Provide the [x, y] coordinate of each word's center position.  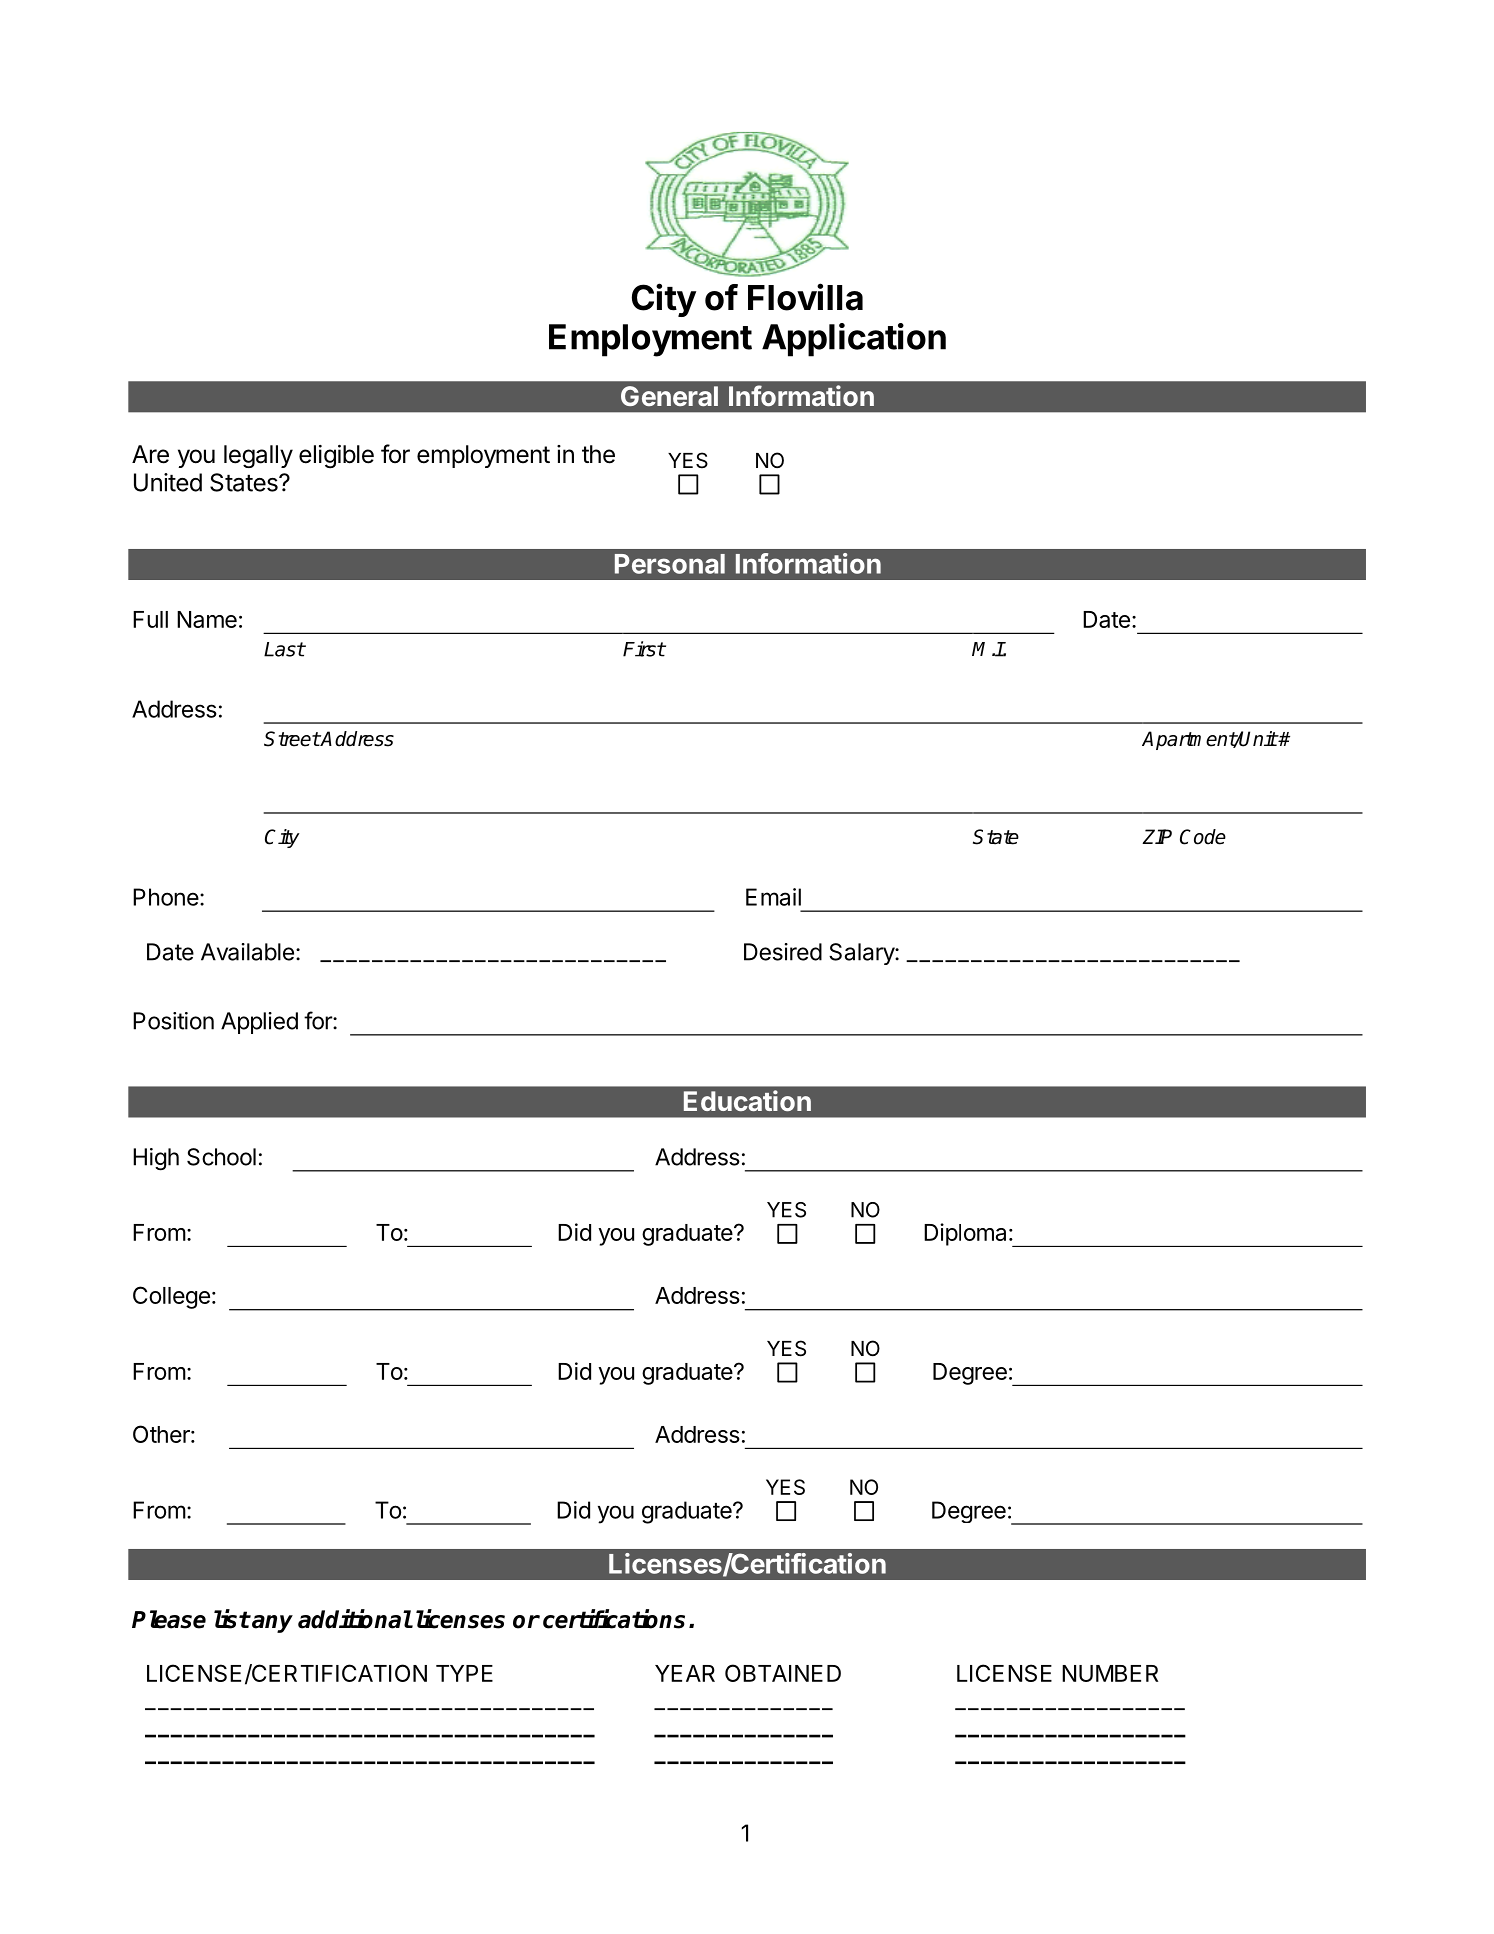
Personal [670, 564]
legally [258, 456]
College [171, 1297]
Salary [862, 954]
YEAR [685, 1673]
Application [854, 340]
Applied [259, 1023]
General [669, 396]
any [271, 1624]
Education [747, 1100]
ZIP [1157, 836]
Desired [783, 952]
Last [284, 649]
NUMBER [1110, 1673]
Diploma [965, 1234]
